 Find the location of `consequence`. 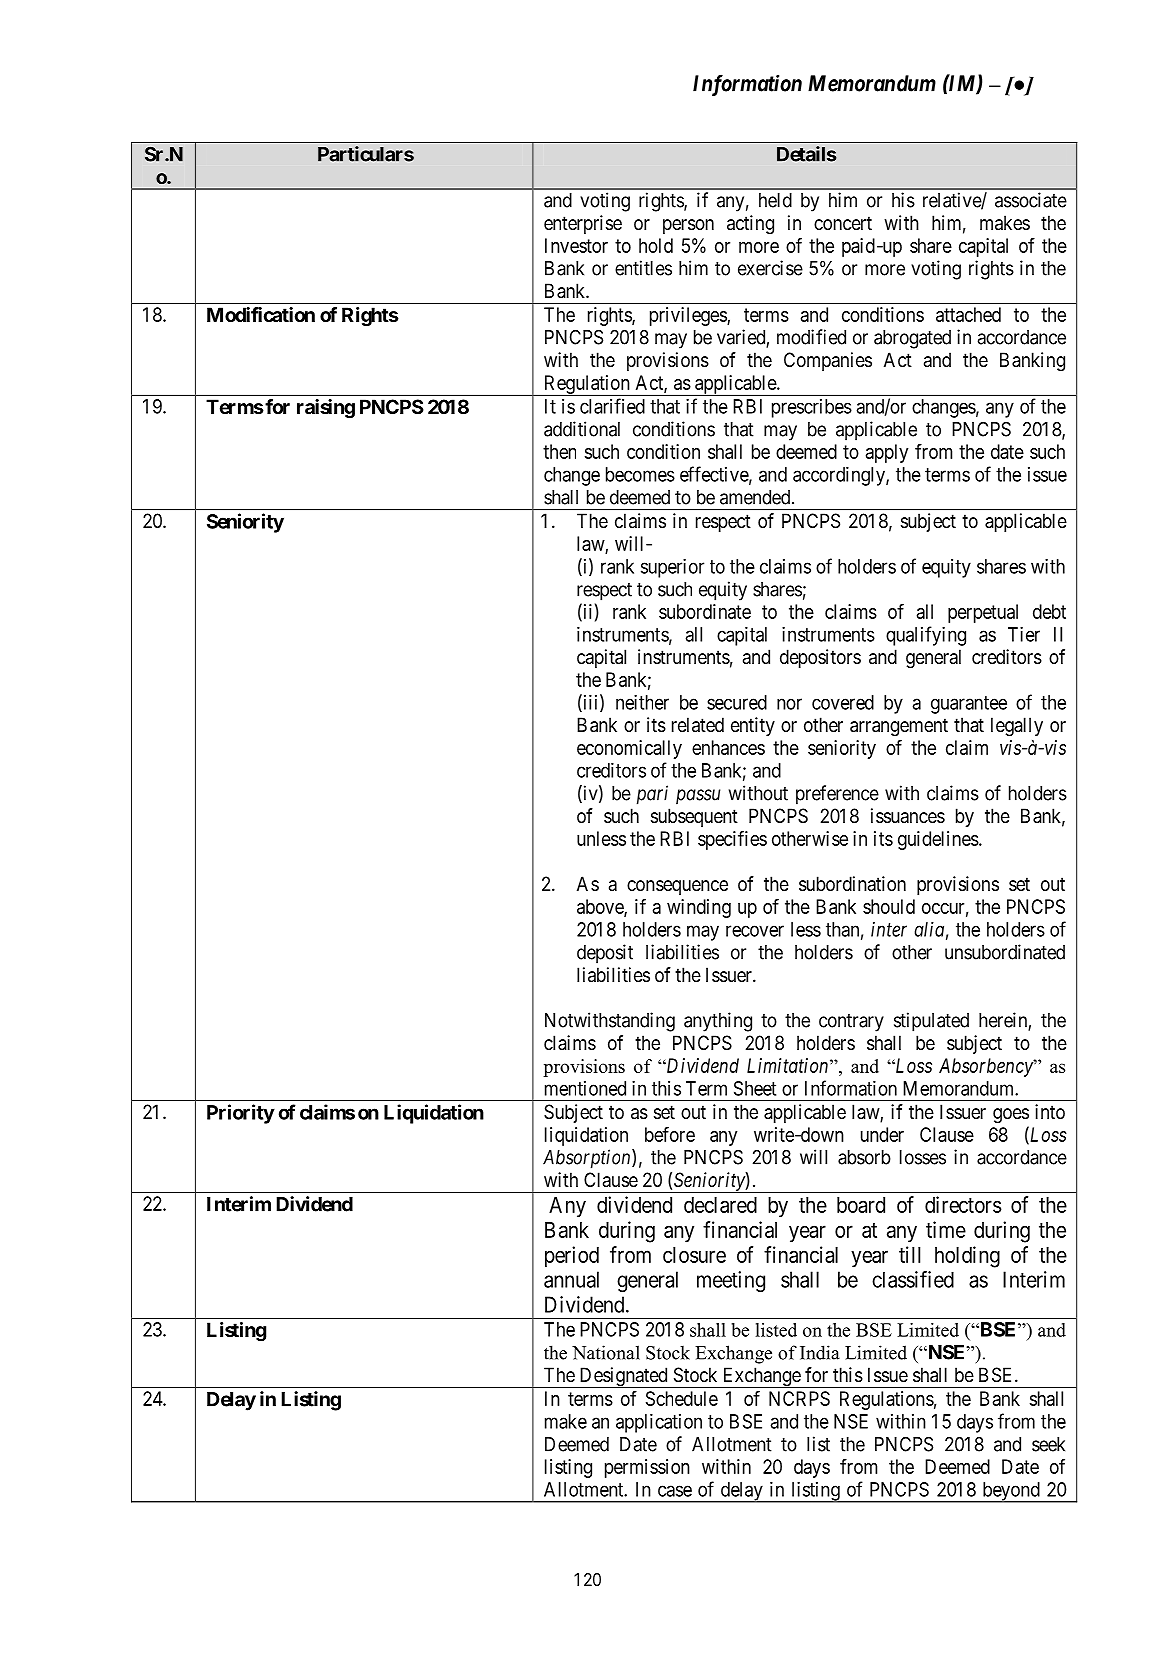

consequence is located at coordinates (677, 887).
